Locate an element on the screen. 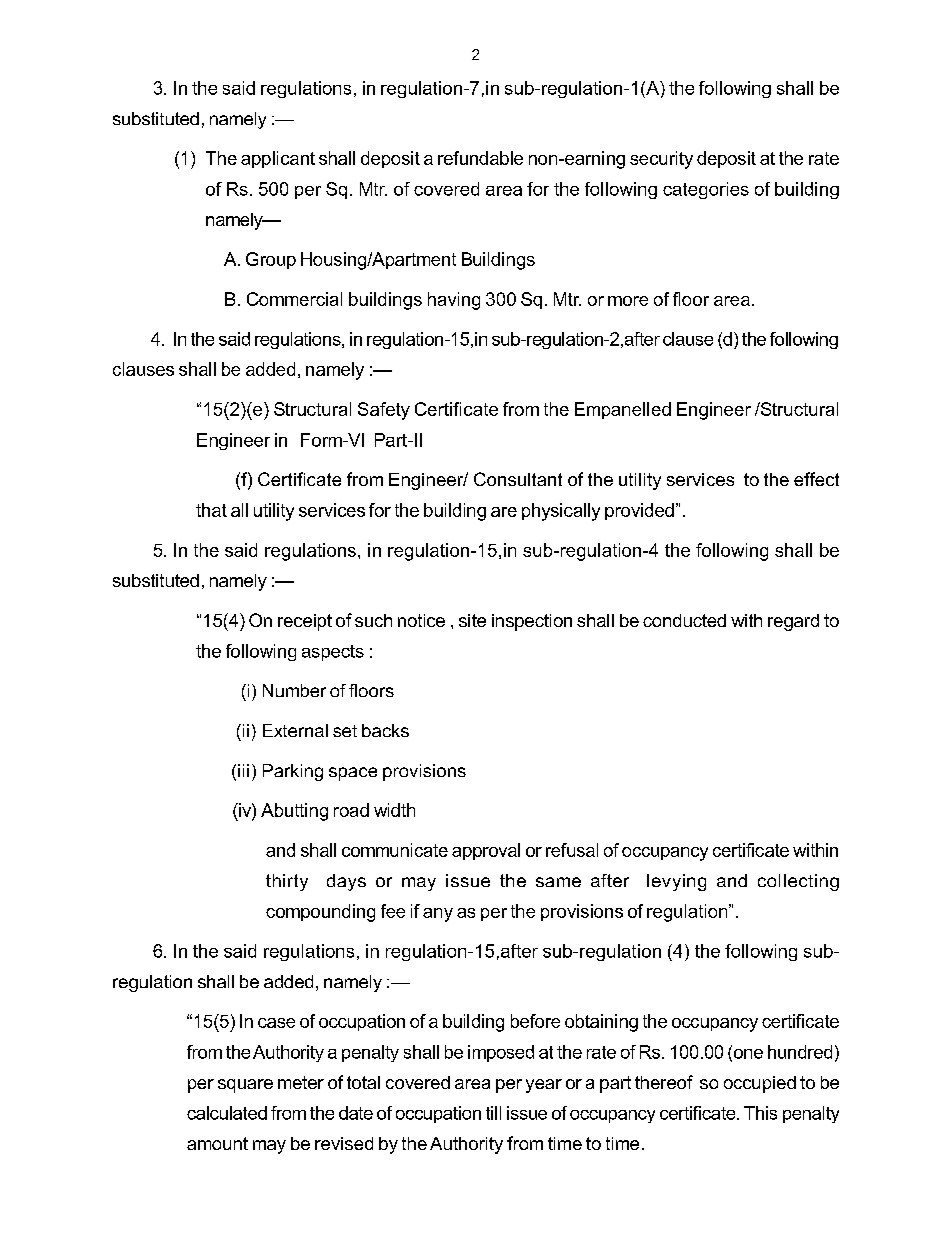  inspection is located at coordinates (532, 622).
